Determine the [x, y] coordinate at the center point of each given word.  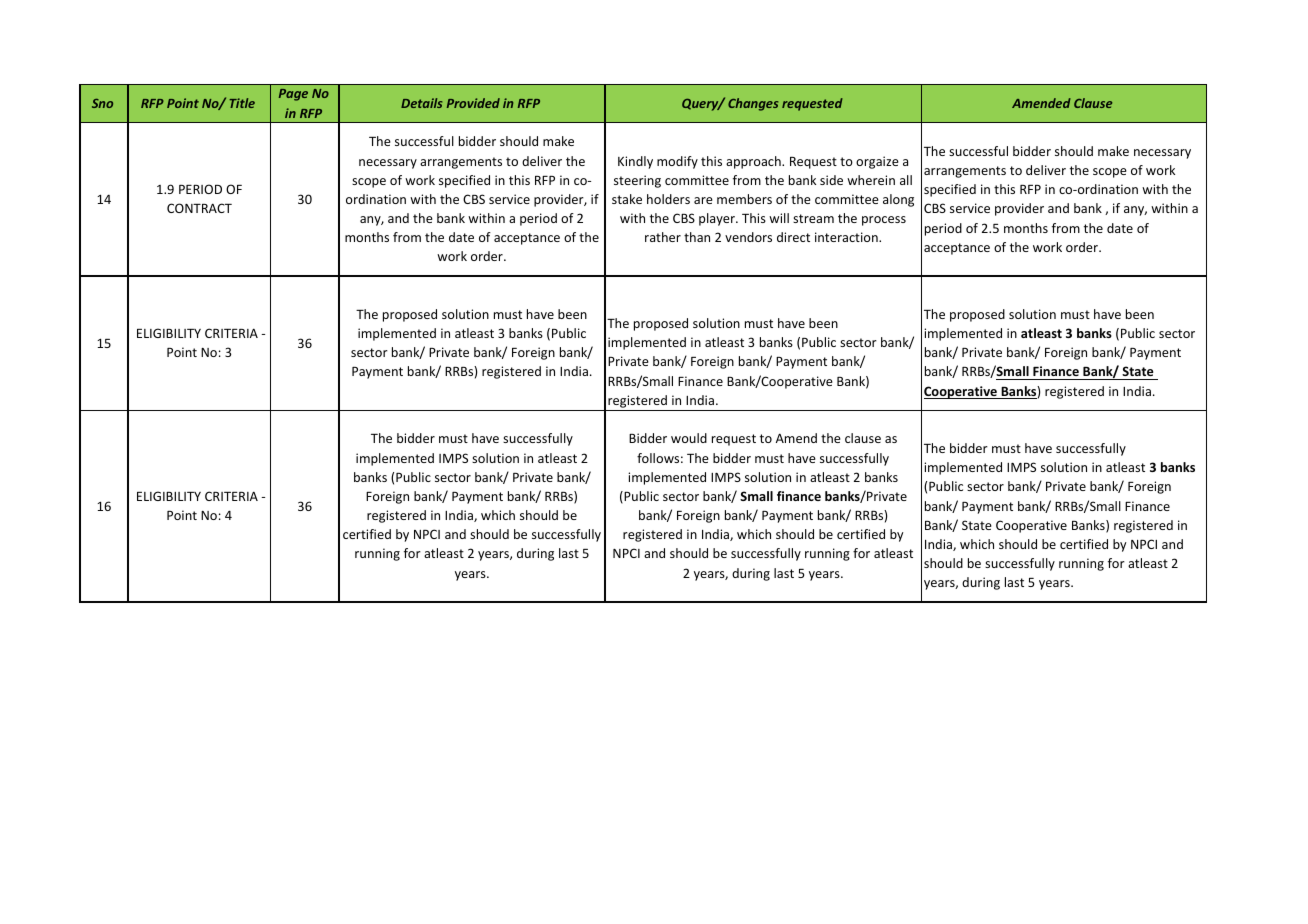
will [779, 218]
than [697, 237]
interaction [847, 237]
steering [637, 181]
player [718, 219]
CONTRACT [199, 208]
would [689, 438]
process [884, 221]
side [831, 180]
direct [793, 237]
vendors [748, 237]
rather [663, 237]
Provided [473, 103]
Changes [753, 104]
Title [242, 103]
